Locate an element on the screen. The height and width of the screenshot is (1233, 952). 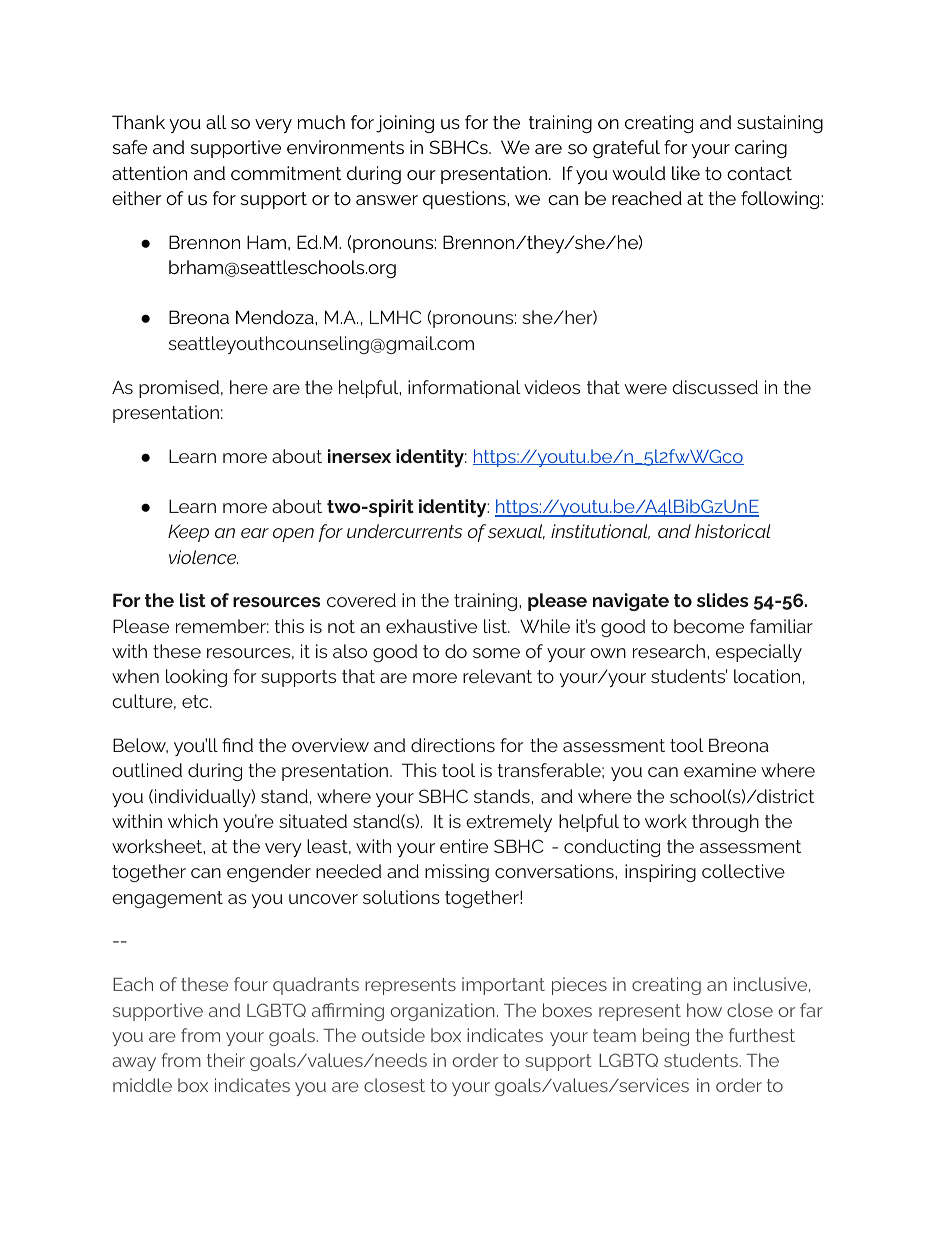
through is located at coordinates (725, 823).
